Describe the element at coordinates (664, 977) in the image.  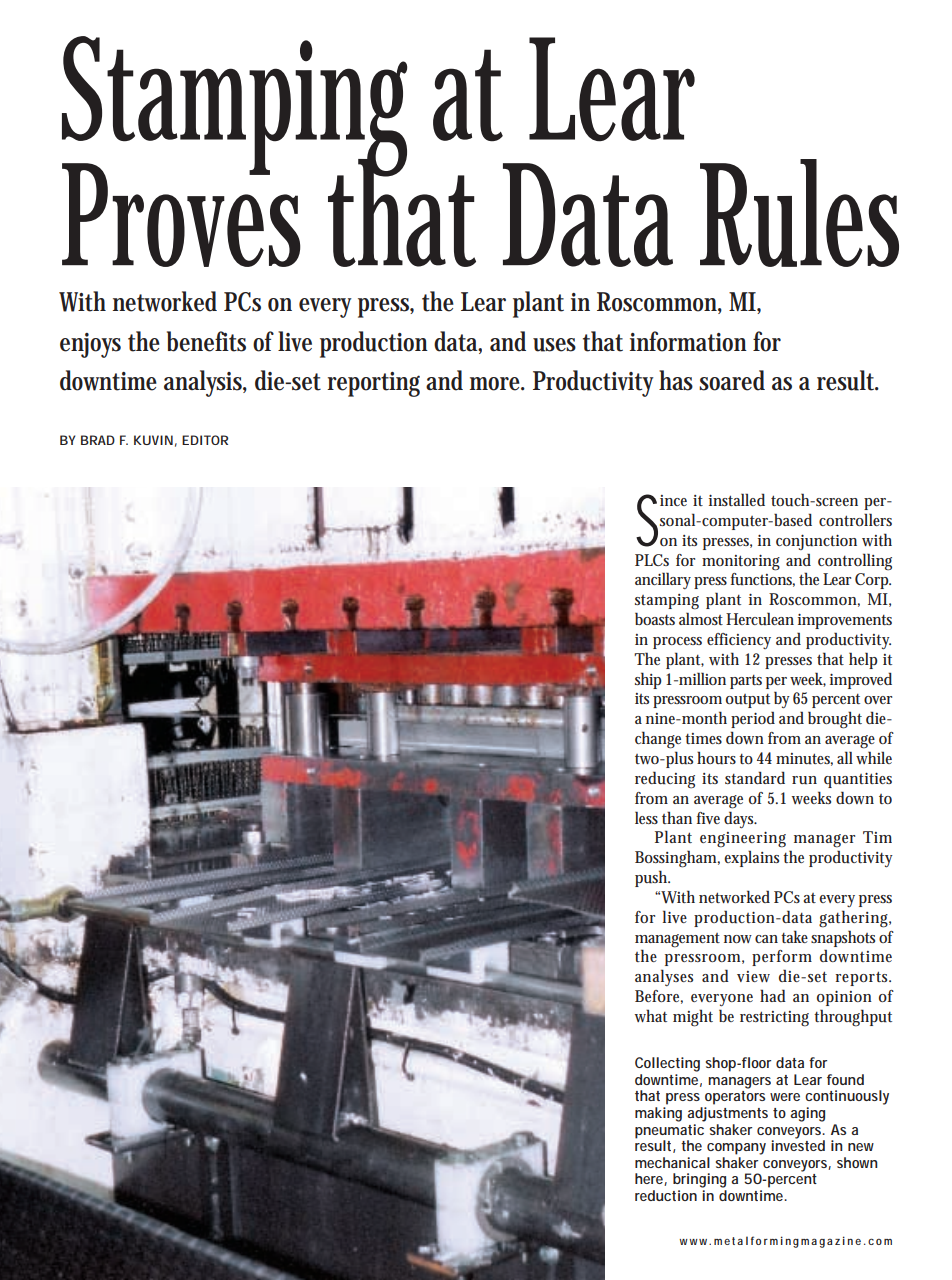
I see `analyses` at that location.
